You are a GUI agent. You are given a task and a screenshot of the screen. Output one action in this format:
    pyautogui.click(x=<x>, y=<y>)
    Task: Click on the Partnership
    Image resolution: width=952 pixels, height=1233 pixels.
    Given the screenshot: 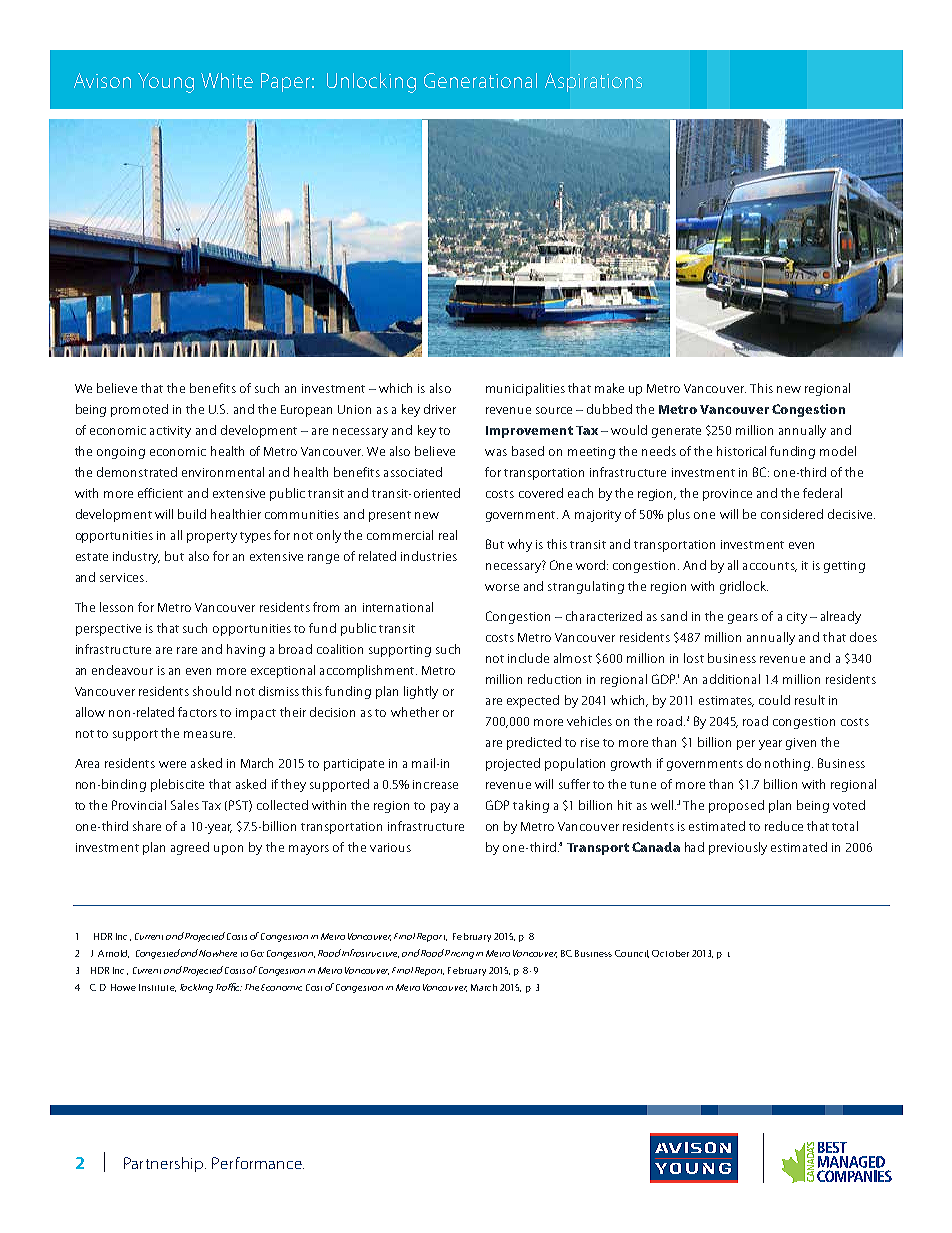 What is the action you would take?
    pyautogui.click(x=165, y=1164)
